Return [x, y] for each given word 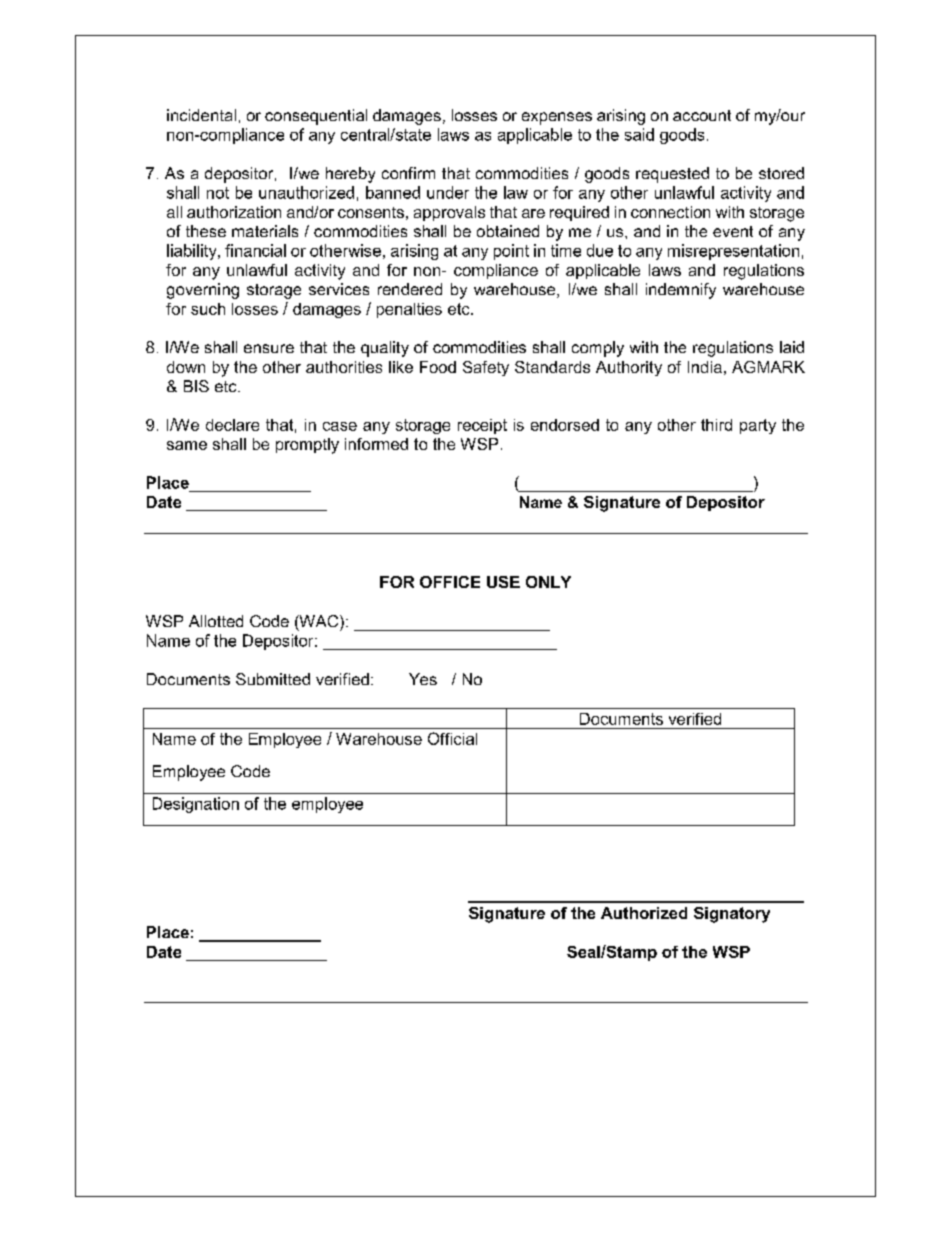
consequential [316, 117]
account [702, 115]
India [705, 367]
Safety [486, 368]
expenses [557, 118]
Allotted [216, 621]
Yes [423, 679]
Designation [196, 805]
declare [232, 425]
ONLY [548, 582]
